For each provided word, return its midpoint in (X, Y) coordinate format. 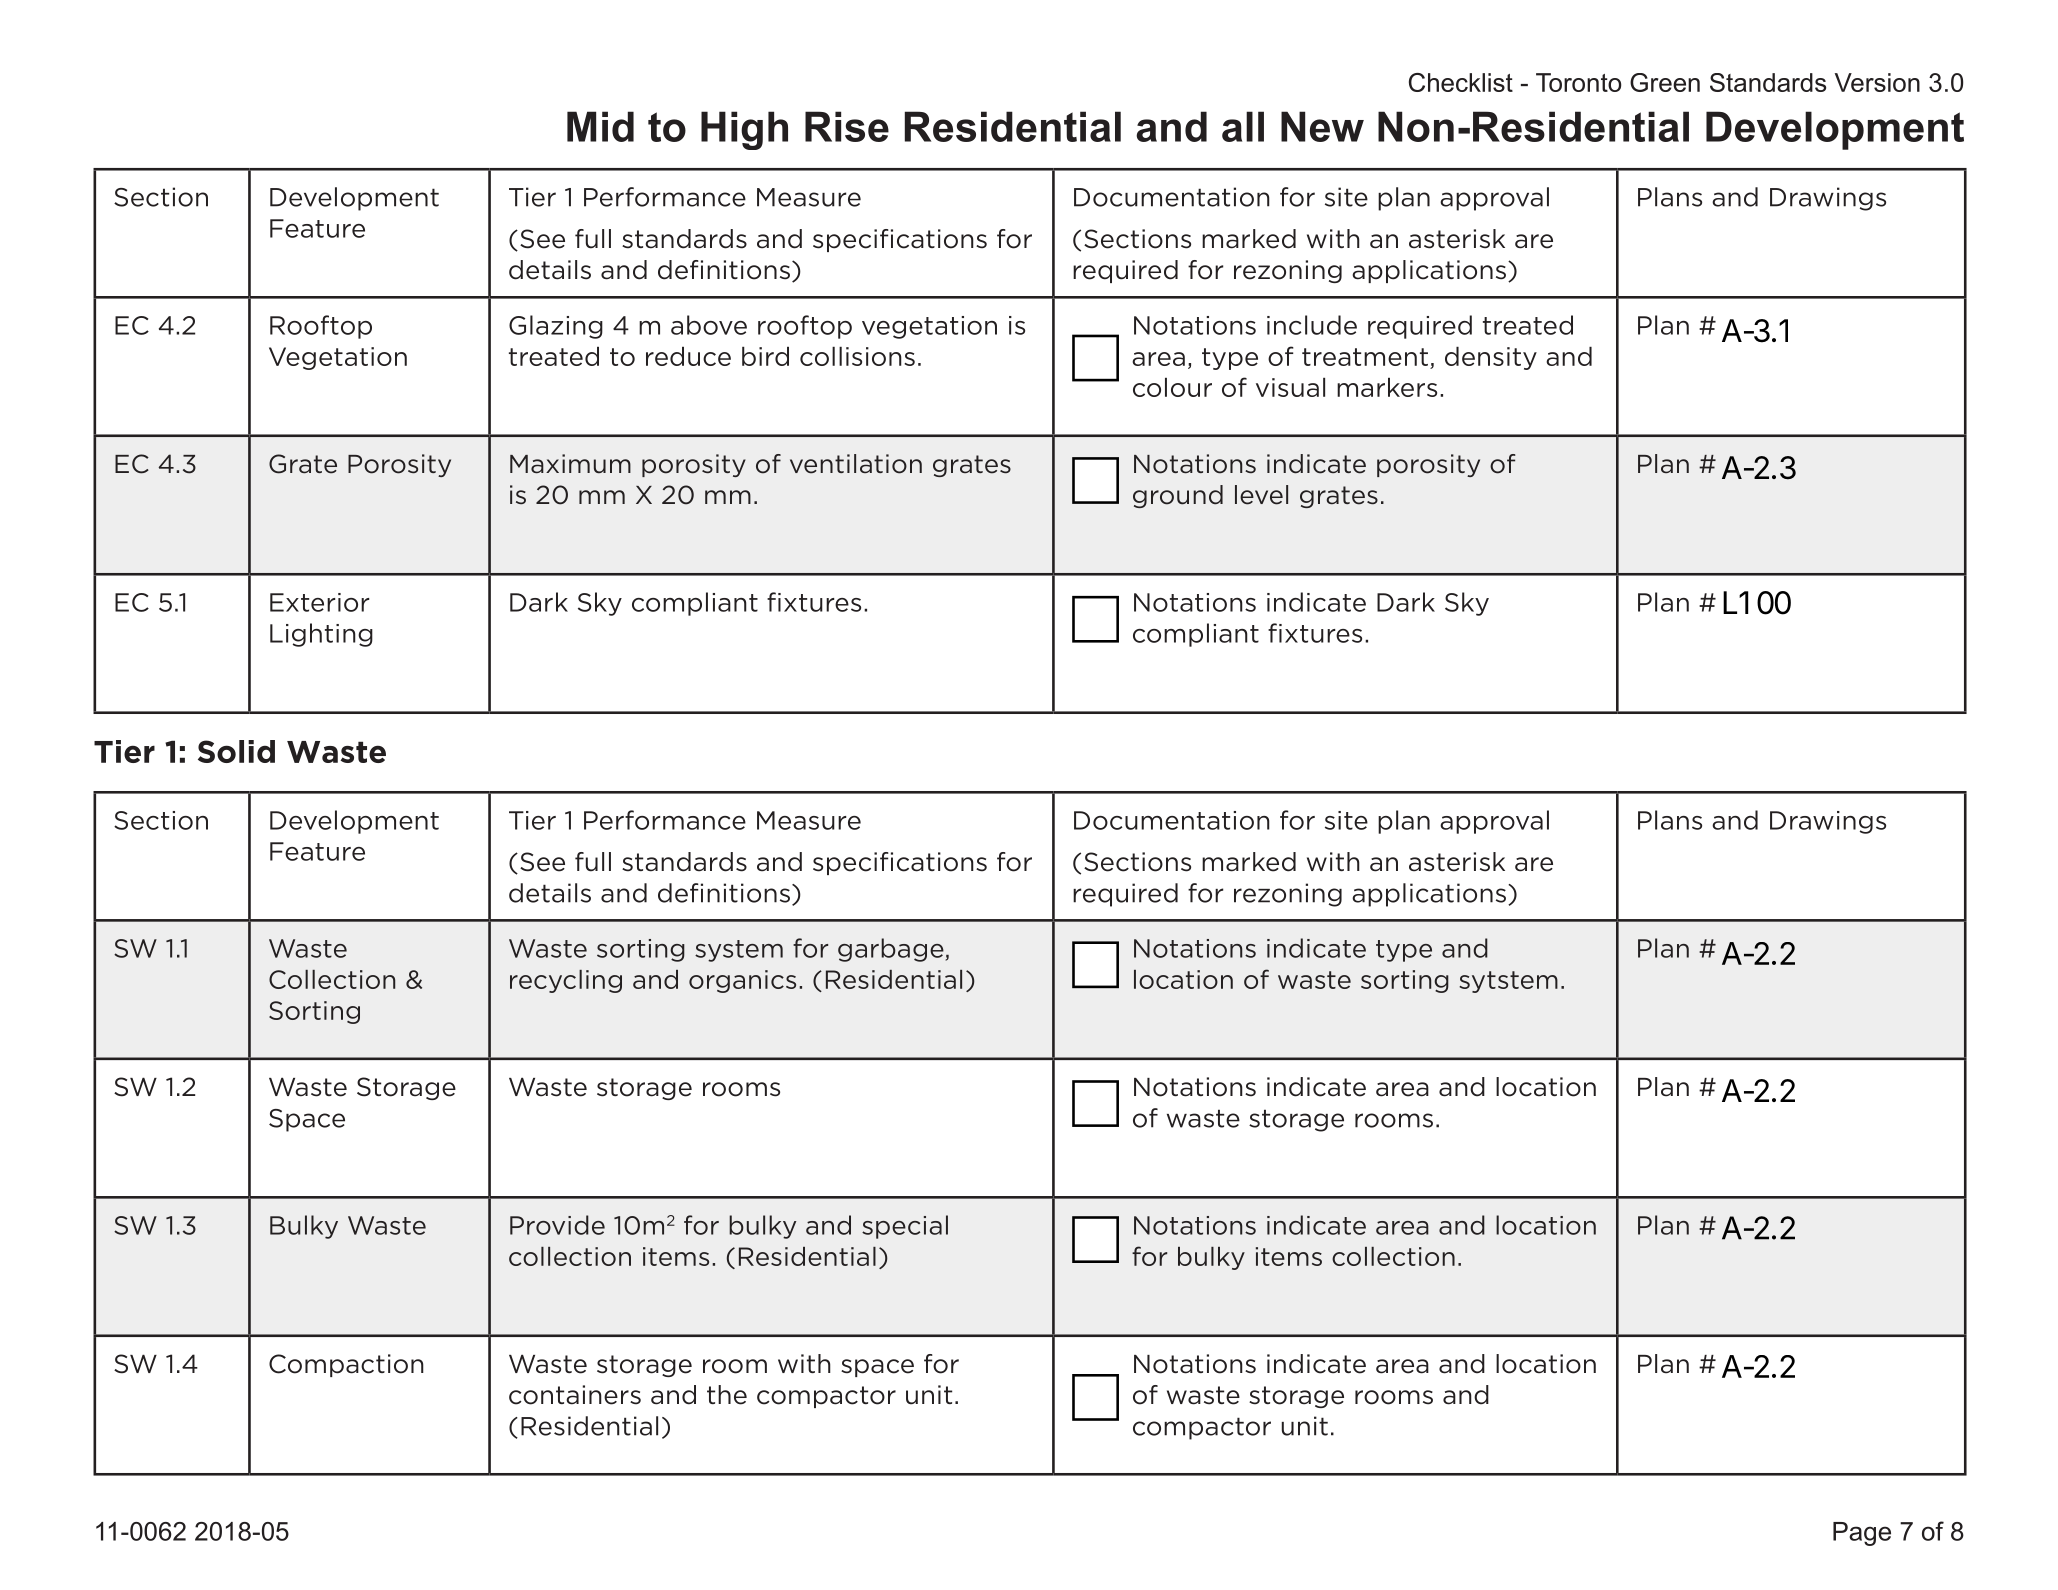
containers (575, 1395)
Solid (236, 751)
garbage (892, 950)
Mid (600, 126)
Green (1665, 82)
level (1261, 495)
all (1243, 126)
